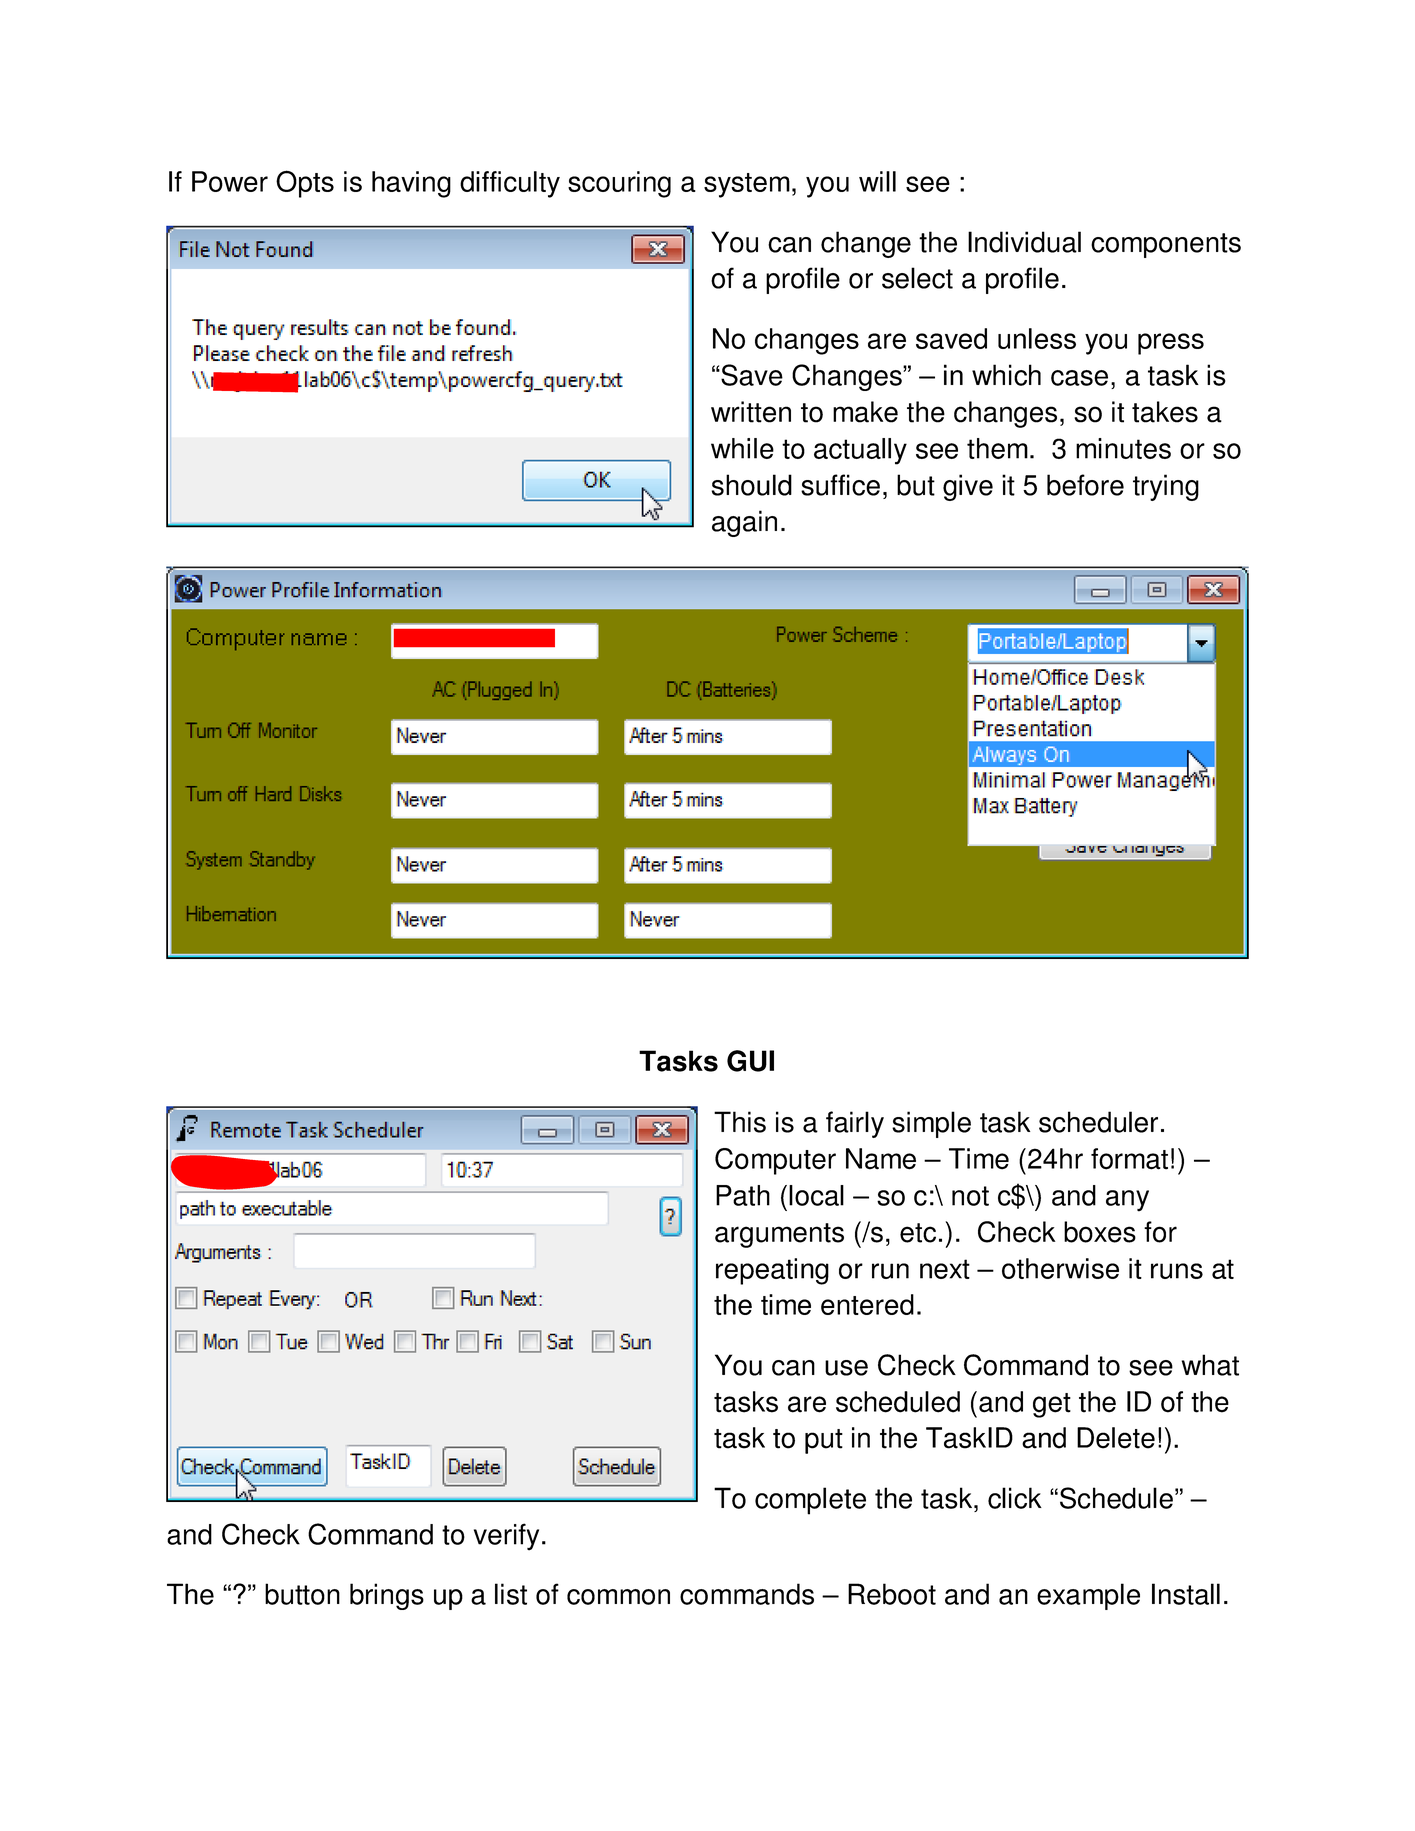 This page has height=1831, width=1415. I want to click on complete, so click(810, 1501).
